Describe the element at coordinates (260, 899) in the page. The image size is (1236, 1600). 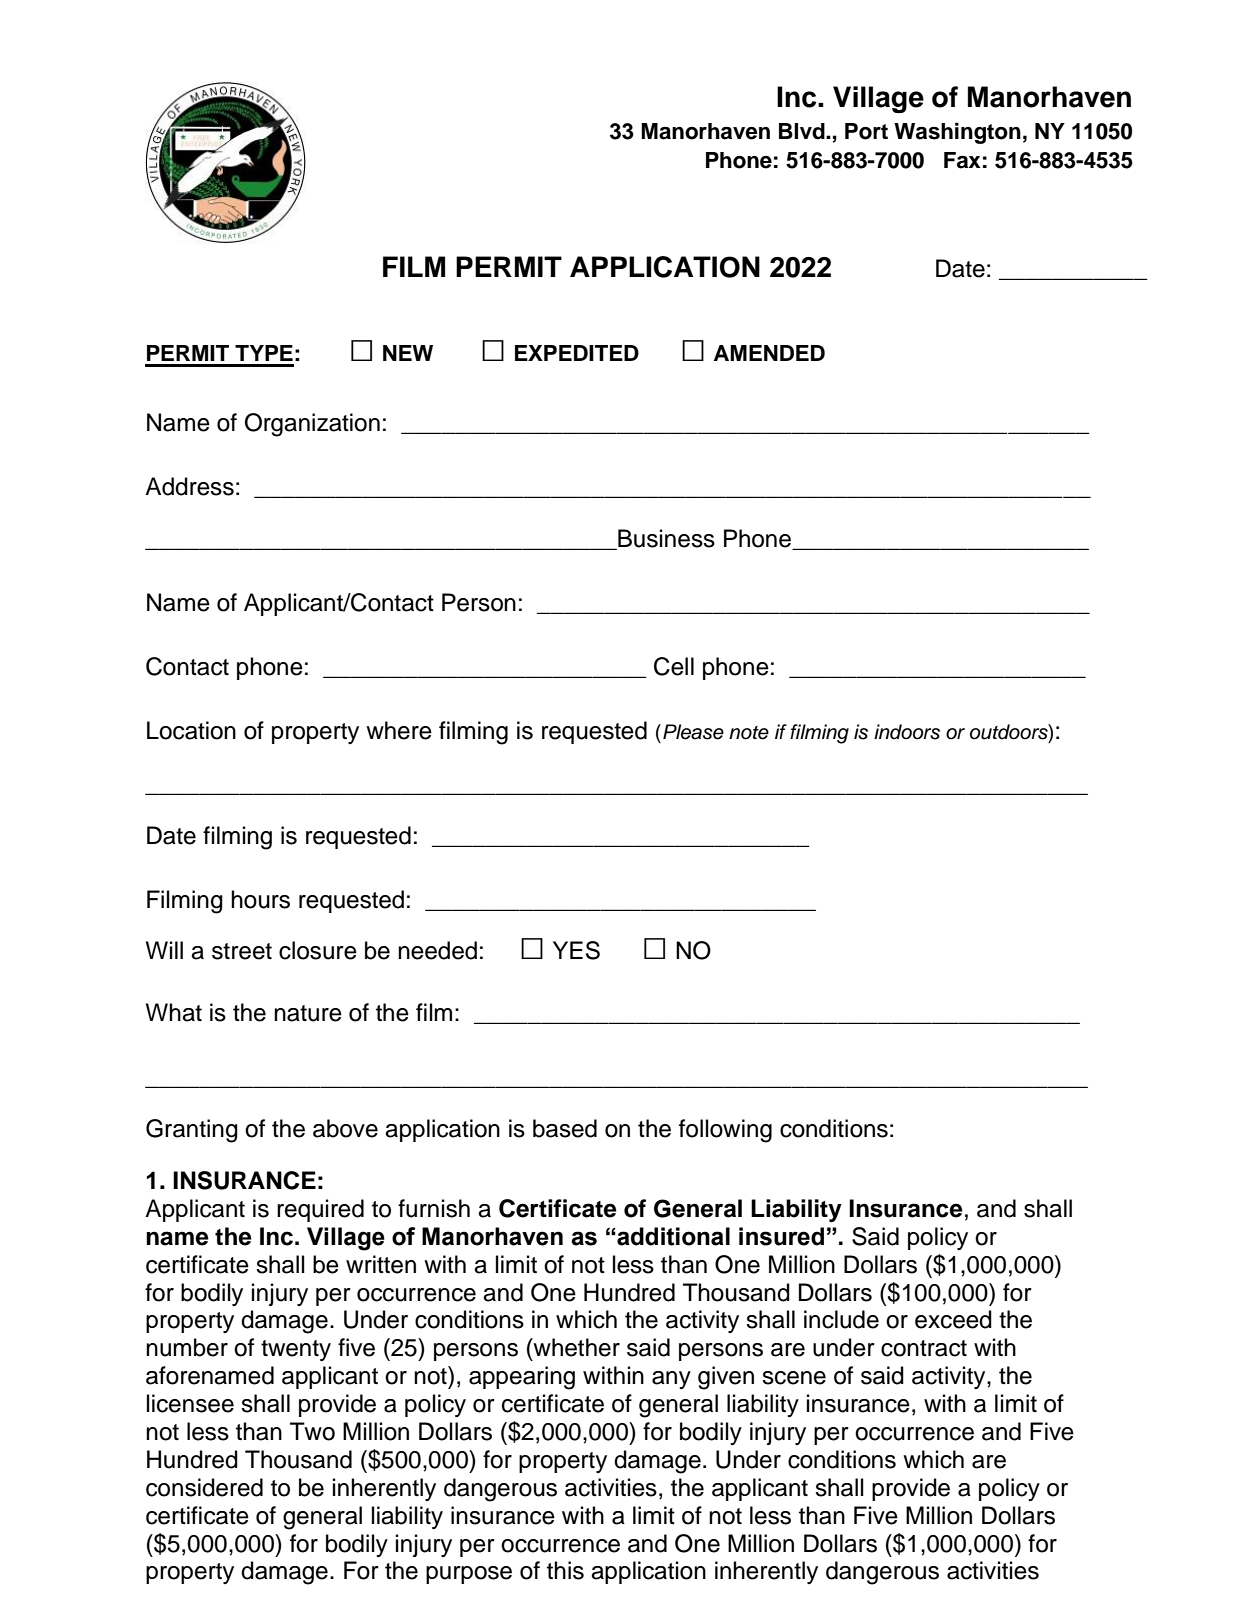
I see `hours` at that location.
